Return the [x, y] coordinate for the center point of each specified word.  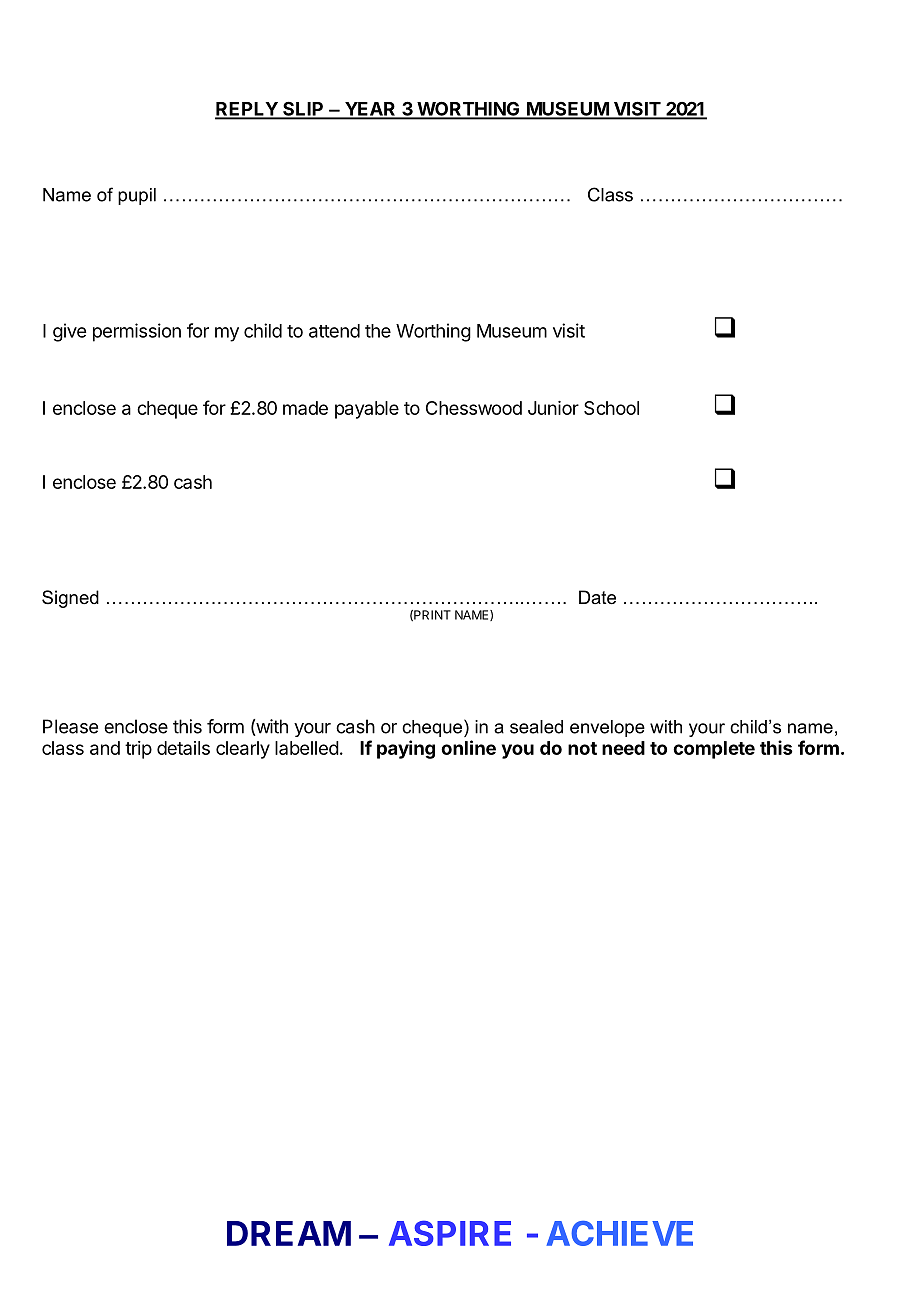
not [582, 748]
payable [367, 410]
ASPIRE [450, 1233]
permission [137, 332]
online [468, 747]
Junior [553, 408]
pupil [137, 196]
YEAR [370, 110]
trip [138, 750]
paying [406, 749]
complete [714, 750]
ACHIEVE [619, 1233]
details [183, 748]
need [623, 748]
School [611, 408]
